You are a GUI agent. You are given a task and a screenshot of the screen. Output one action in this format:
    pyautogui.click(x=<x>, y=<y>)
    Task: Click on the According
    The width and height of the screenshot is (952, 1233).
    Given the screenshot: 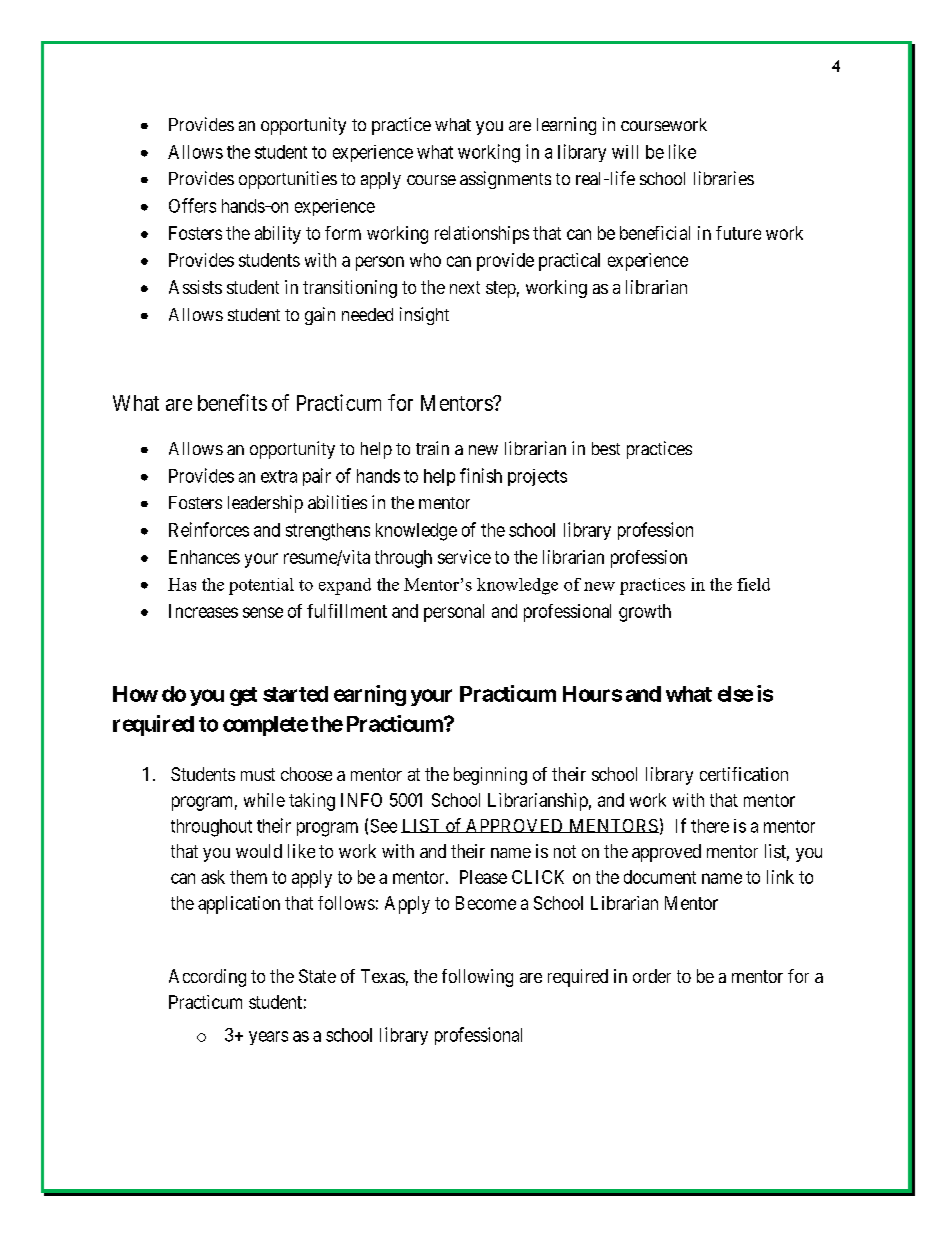 What is the action you would take?
    pyautogui.click(x=207, y=978)
